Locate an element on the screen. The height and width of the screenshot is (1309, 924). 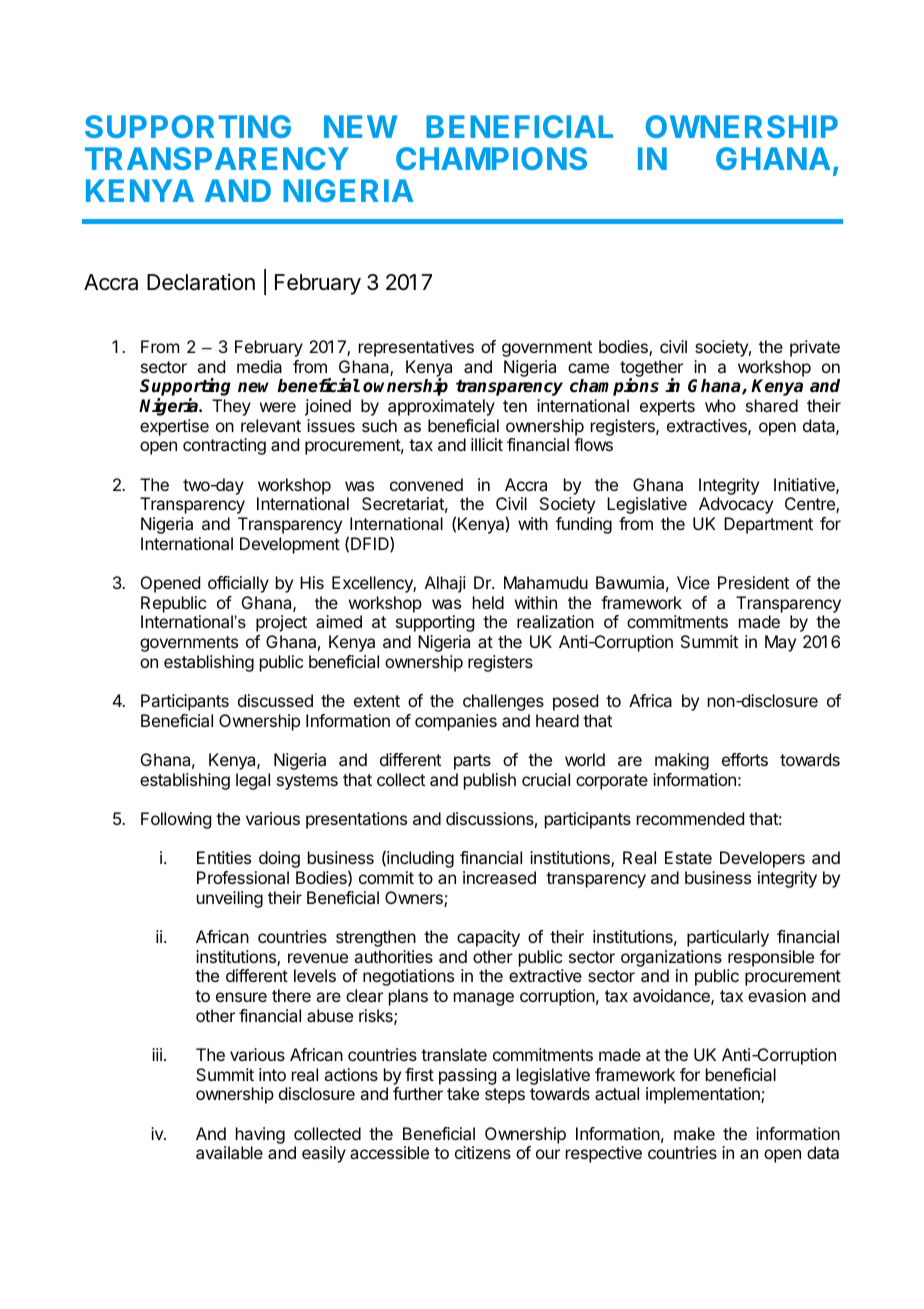
representatives is located at coordinates (416, 348).
